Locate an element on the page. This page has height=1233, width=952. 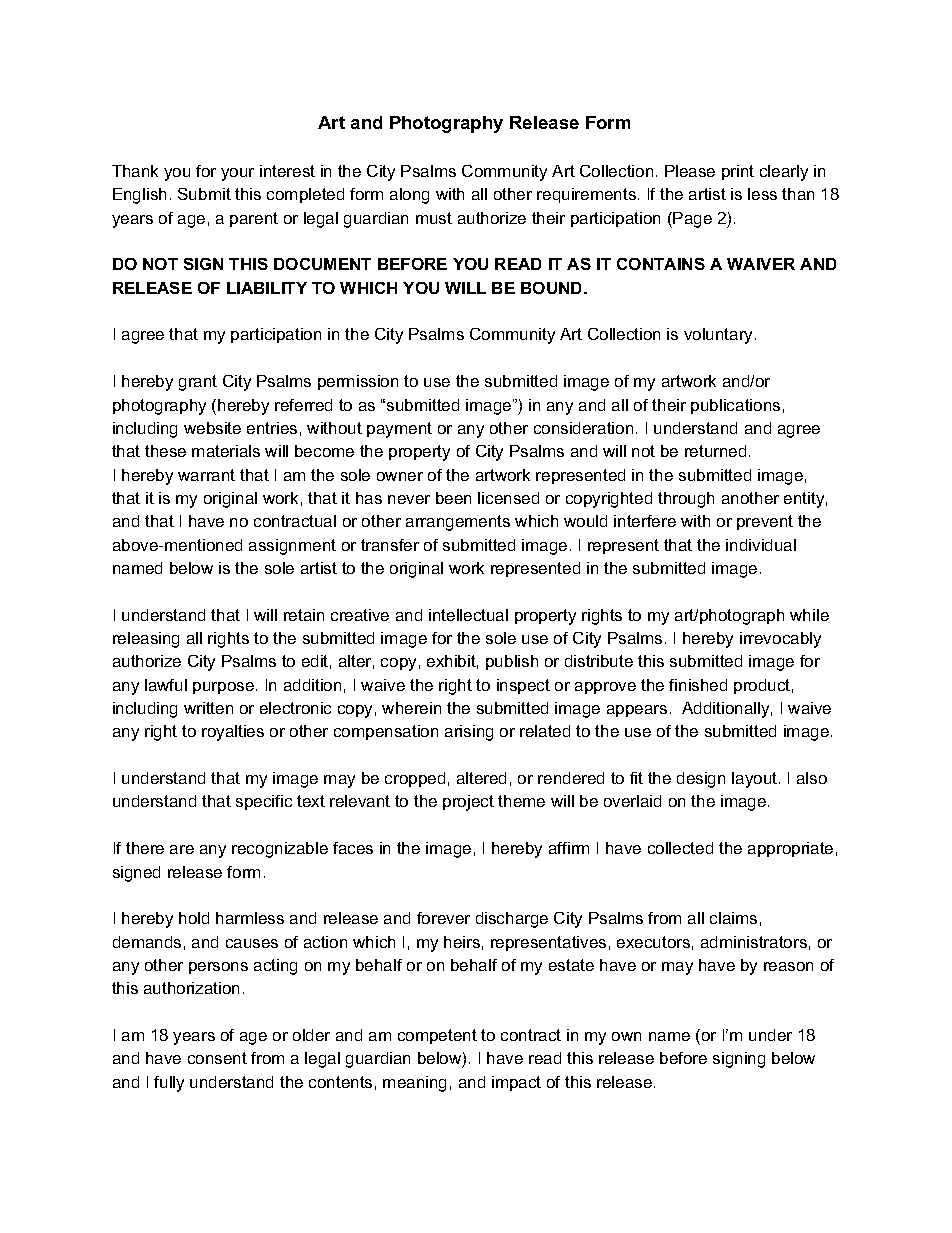
collected is located at coordinates (680, 848).
